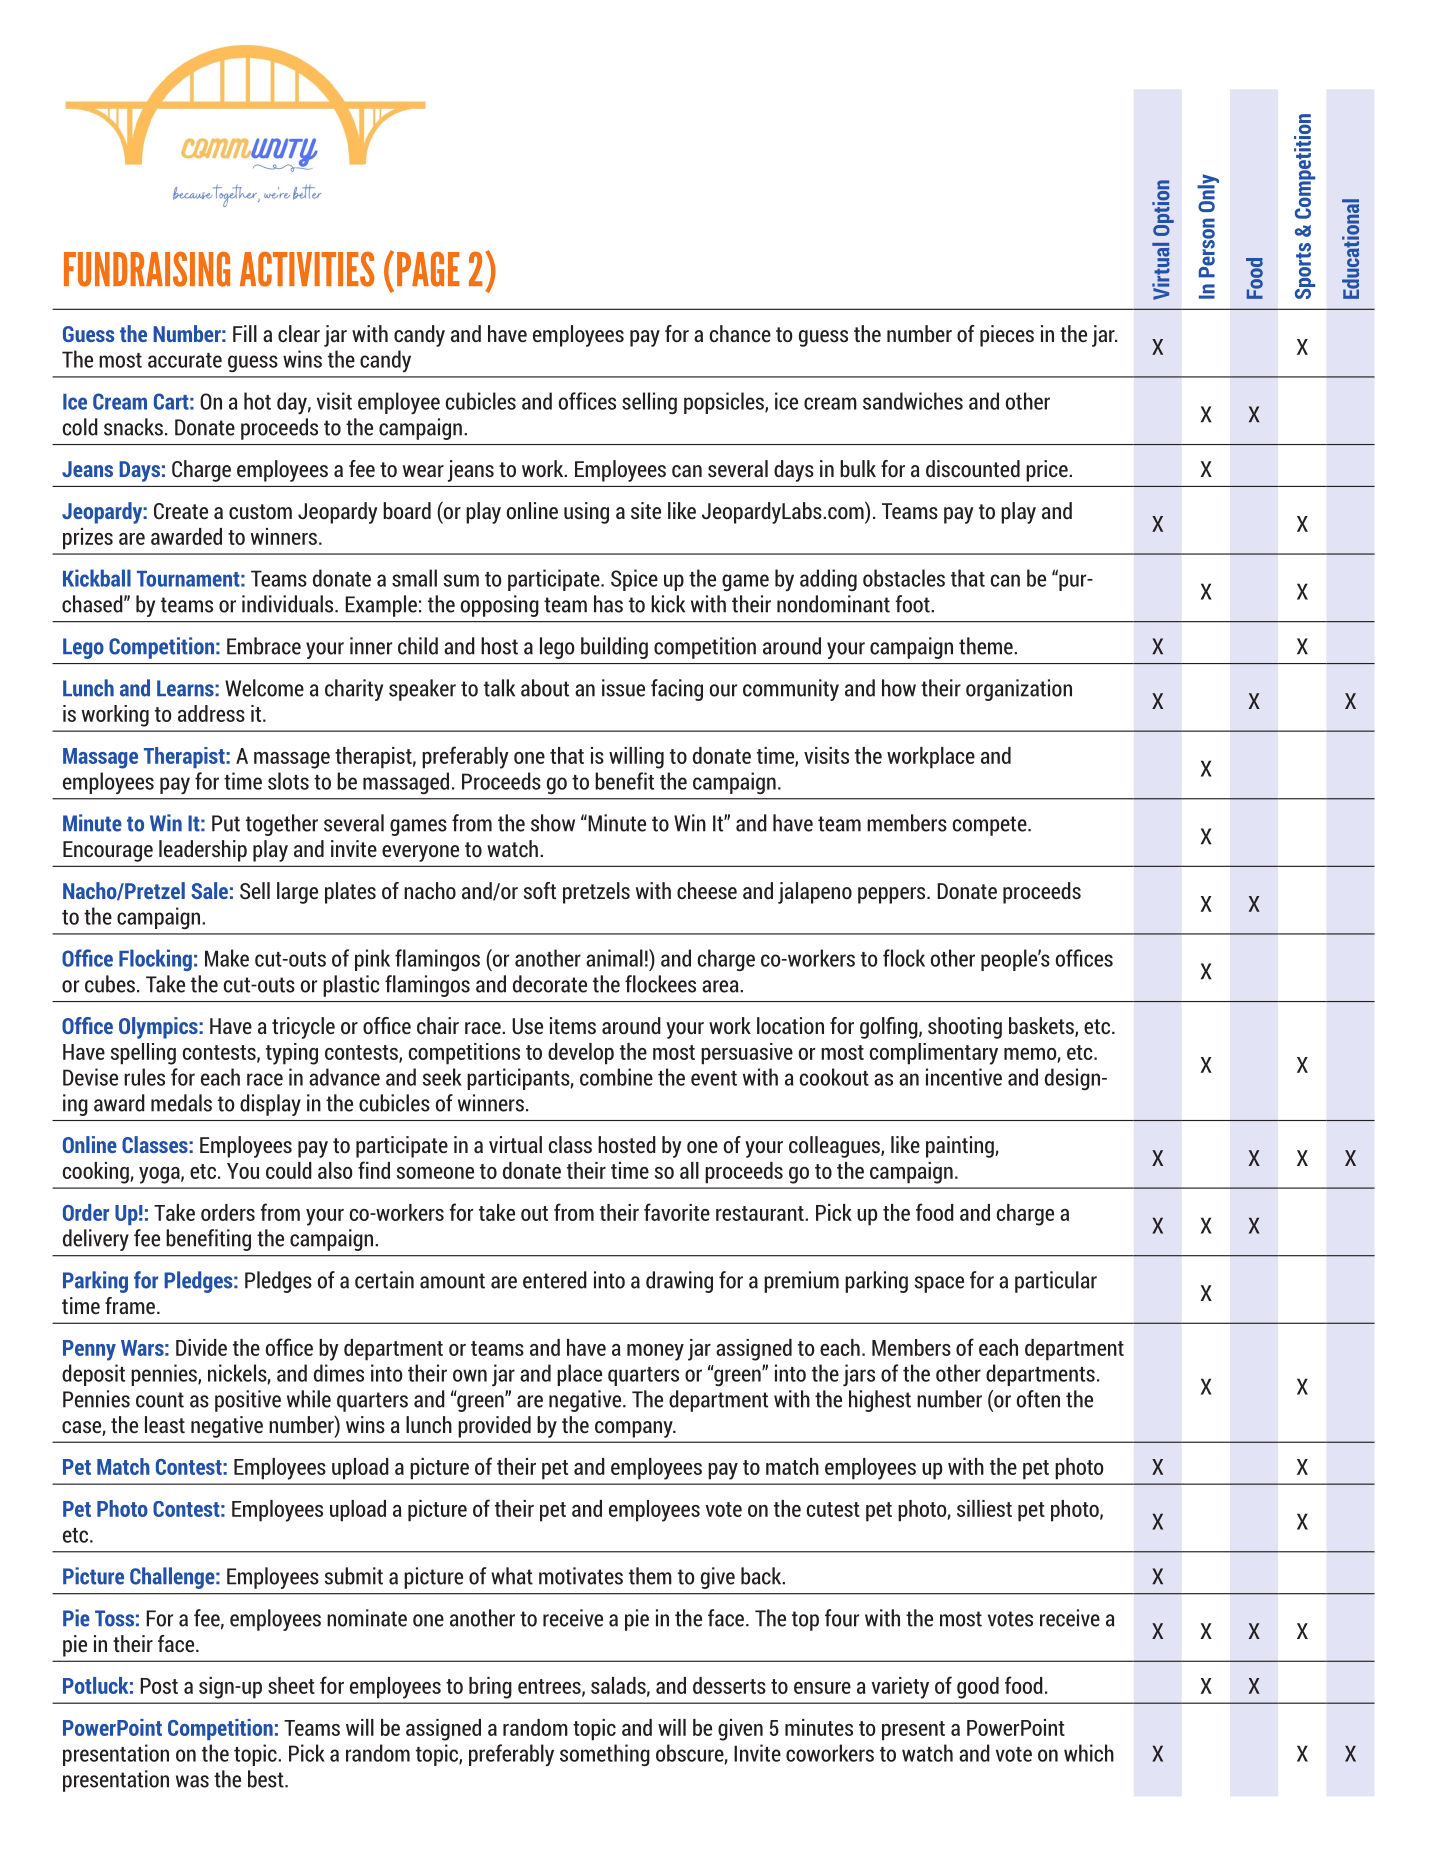  Describe the element at coordinates (143, 1054) in the screenshot. I see `spelling` at that location.
